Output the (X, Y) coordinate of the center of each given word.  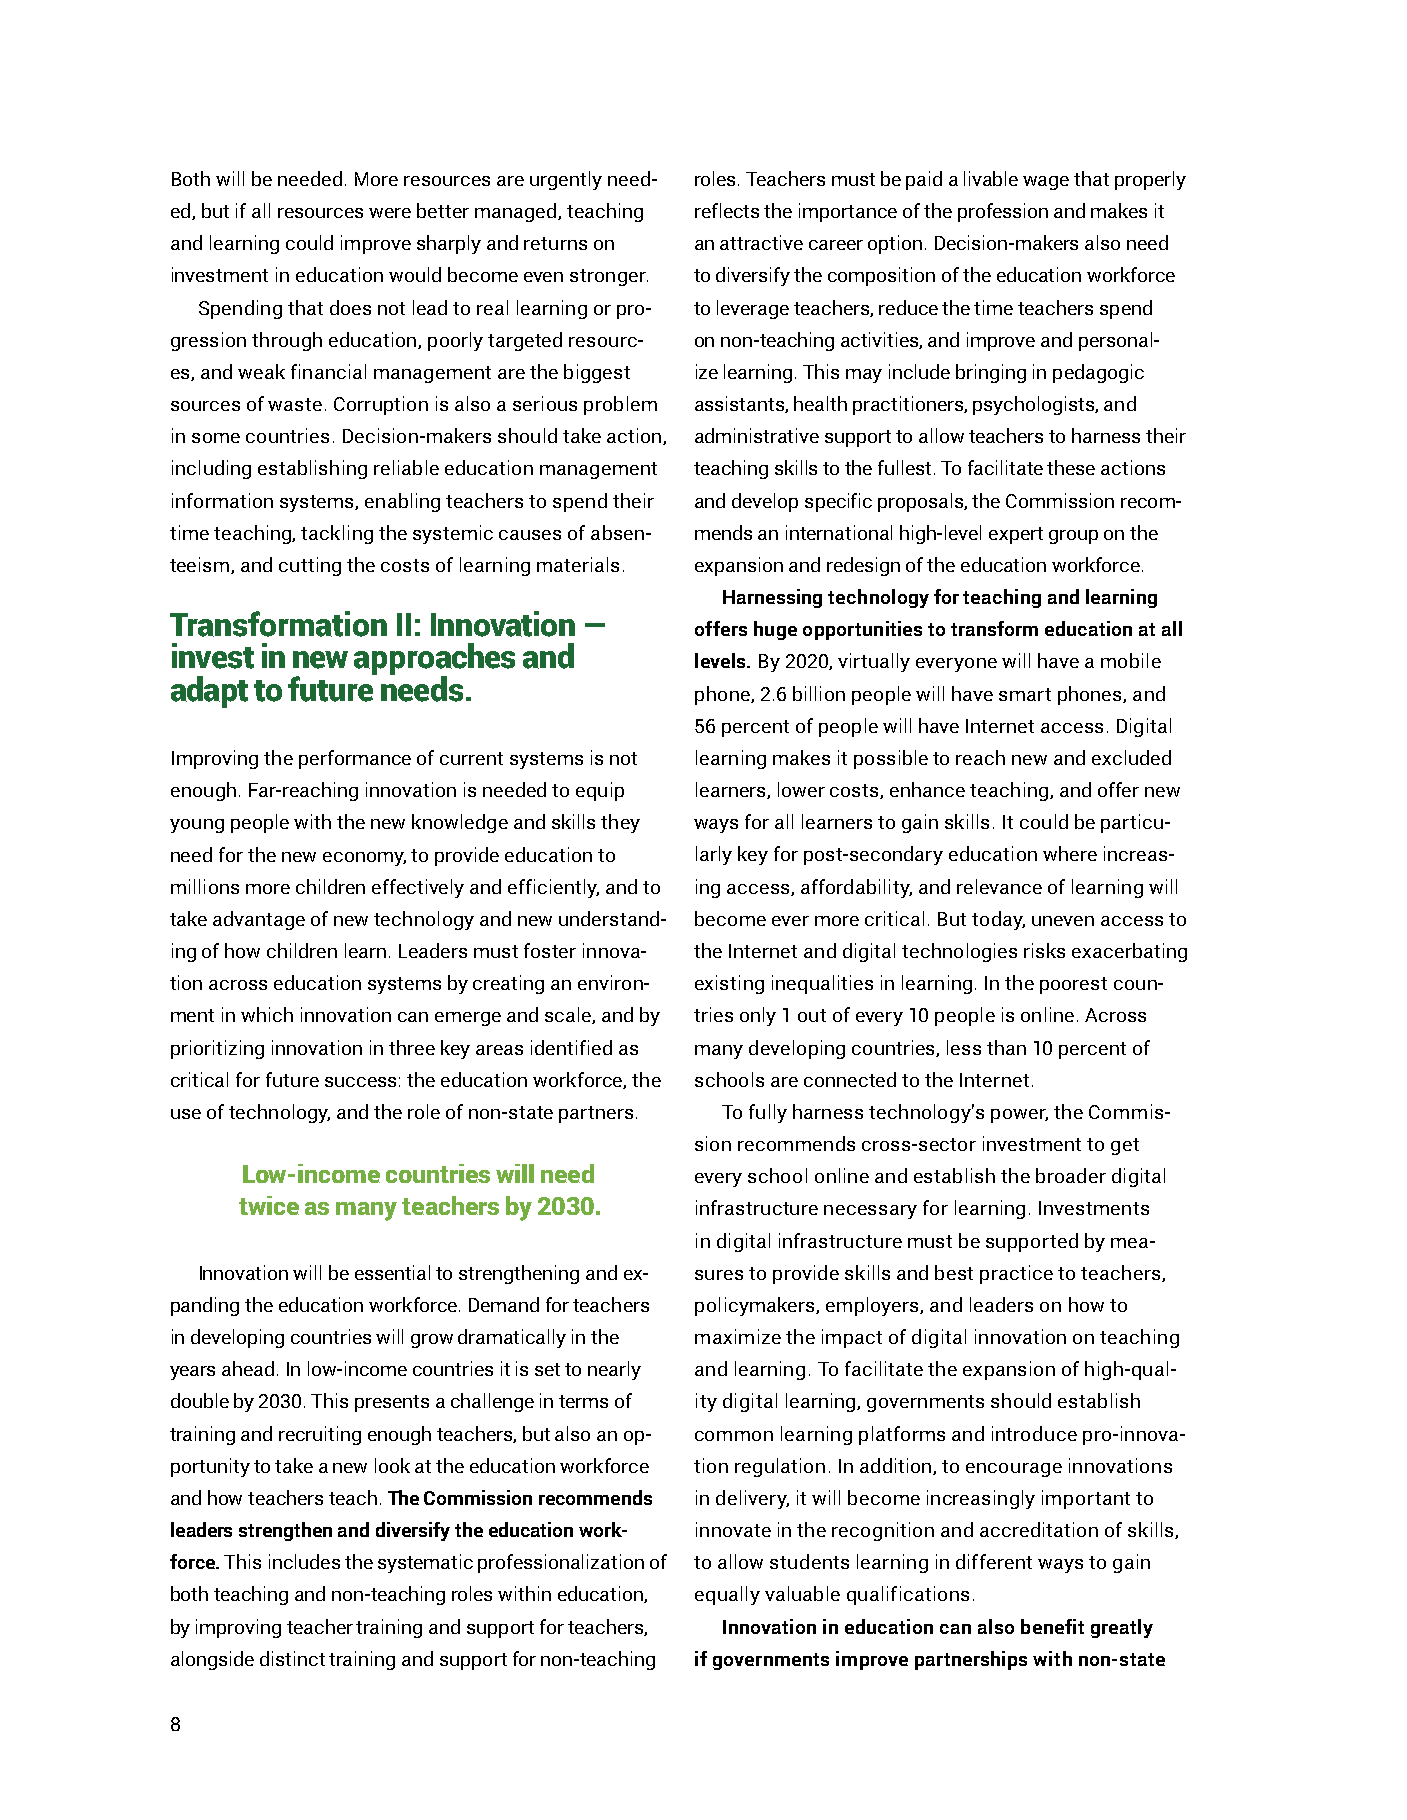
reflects (727, 210)
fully (768, 1113)
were (390, 213)
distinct (292, 1658)
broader (1071, 1175)
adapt (209, 692)
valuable (802, 1593)
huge (775, 630)
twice (269, 1205)
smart (1025, 694)
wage (1046, 183)
